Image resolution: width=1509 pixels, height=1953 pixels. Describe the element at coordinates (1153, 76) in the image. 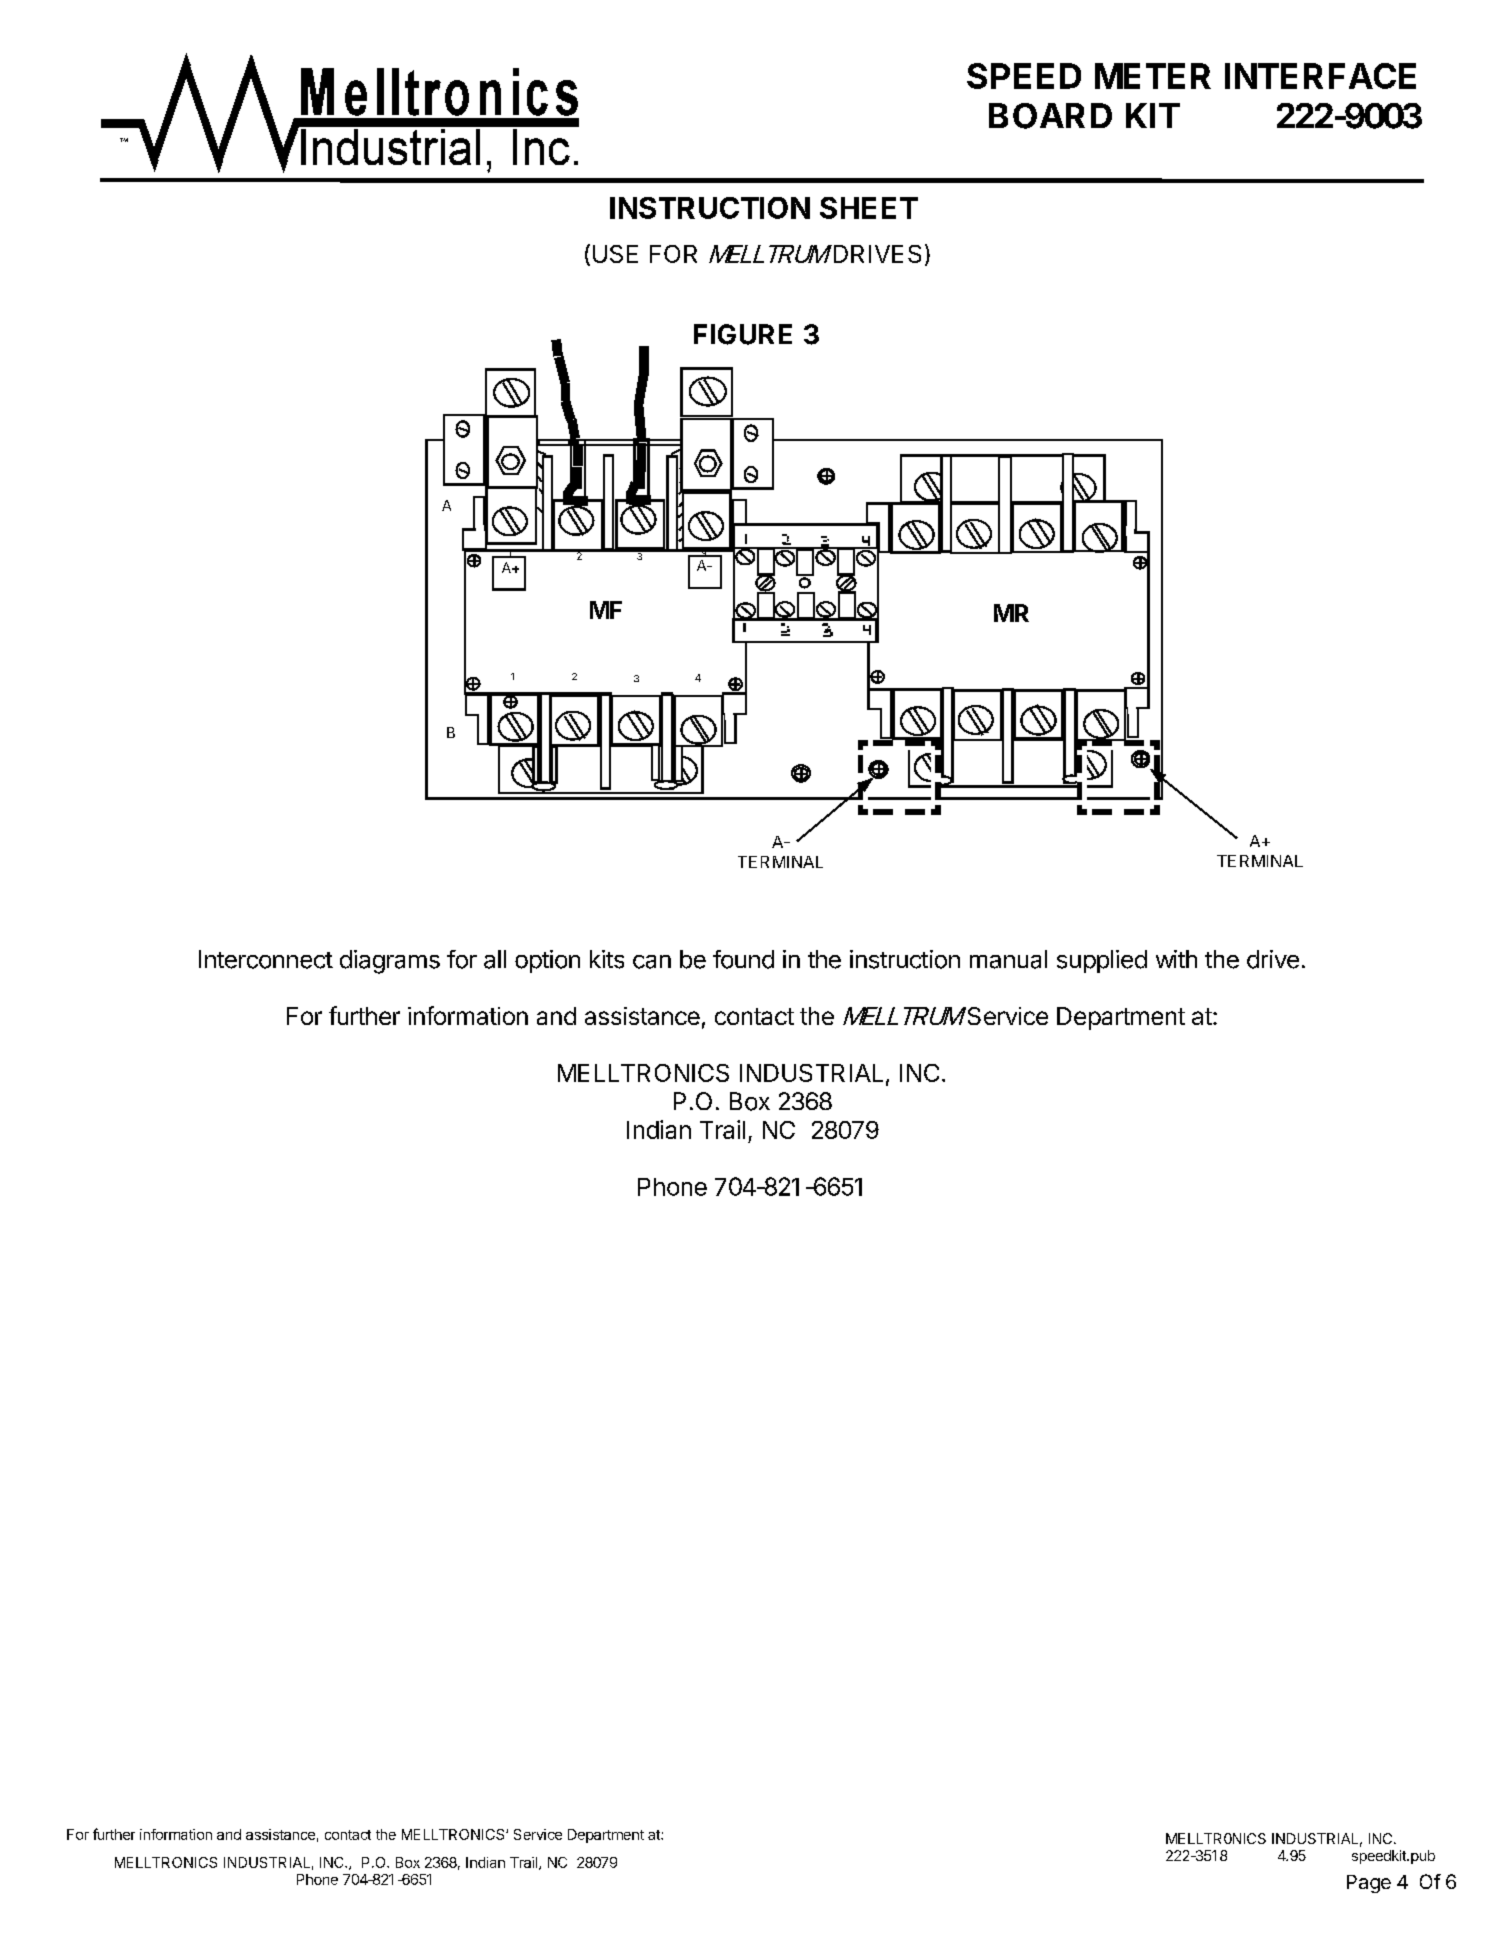

I see `METER` at that location.
